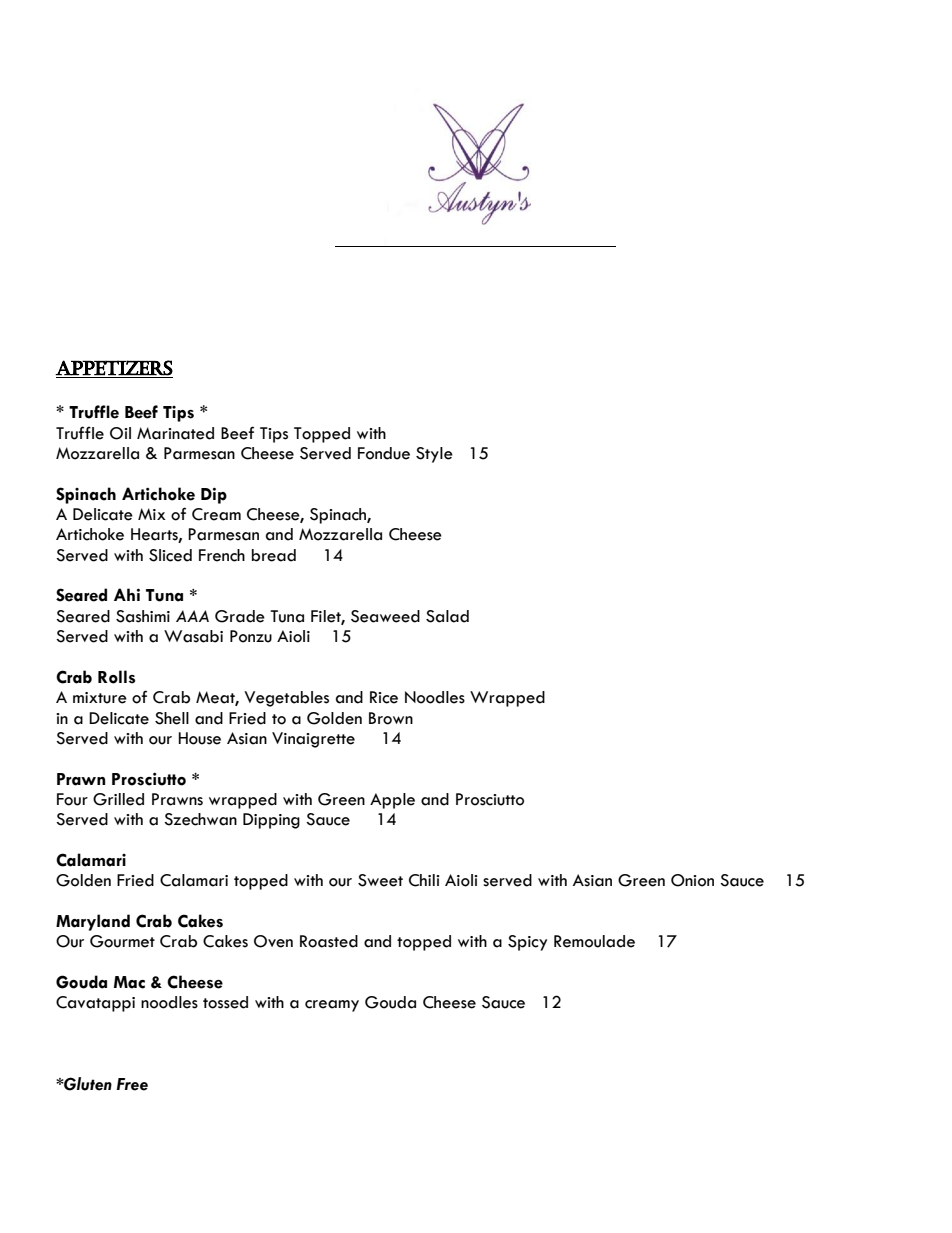 The image size is (952, 1233). Describe the element at coordinates (143, 616) in the screenshot. I see `Sashimi` at that location.
